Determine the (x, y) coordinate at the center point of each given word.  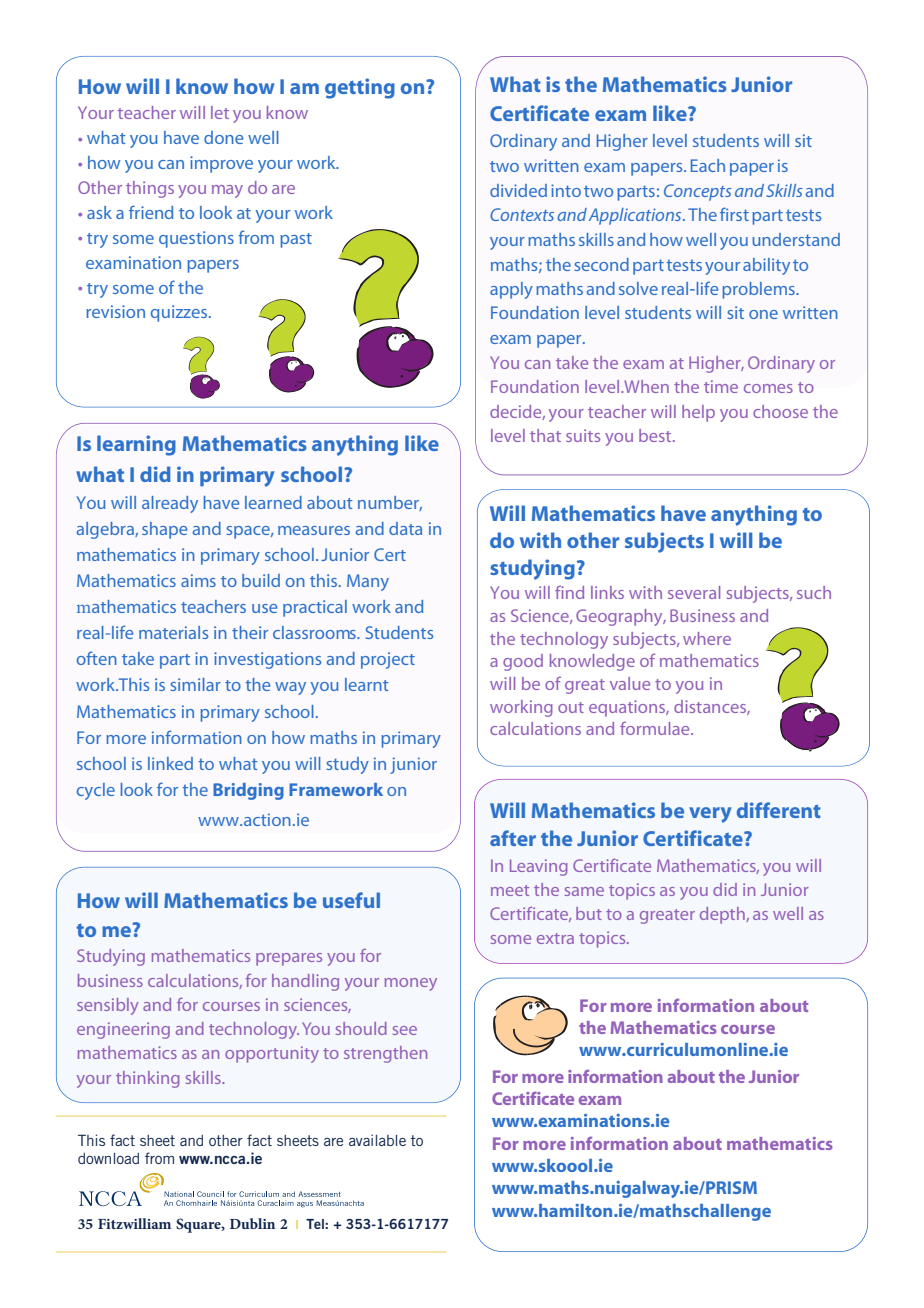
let (220, 112)
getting (360, 88)
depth (723, 915)
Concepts (698, 192)
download (108, 1158)
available (377, 1140)
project (388, 660)
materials (173, 632)
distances (711, 707)
